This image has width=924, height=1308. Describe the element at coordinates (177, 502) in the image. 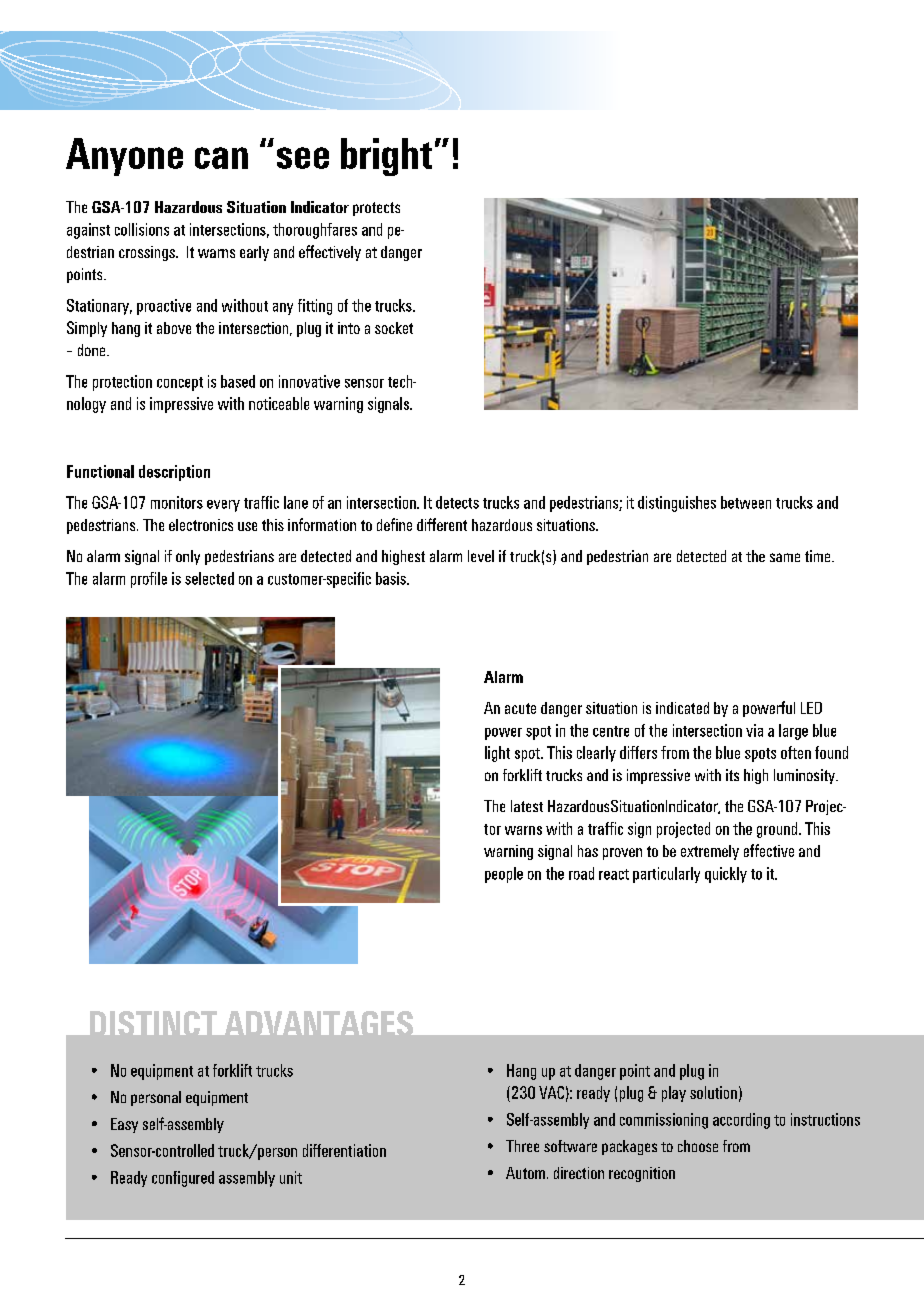

I see `monitors` at that location.
